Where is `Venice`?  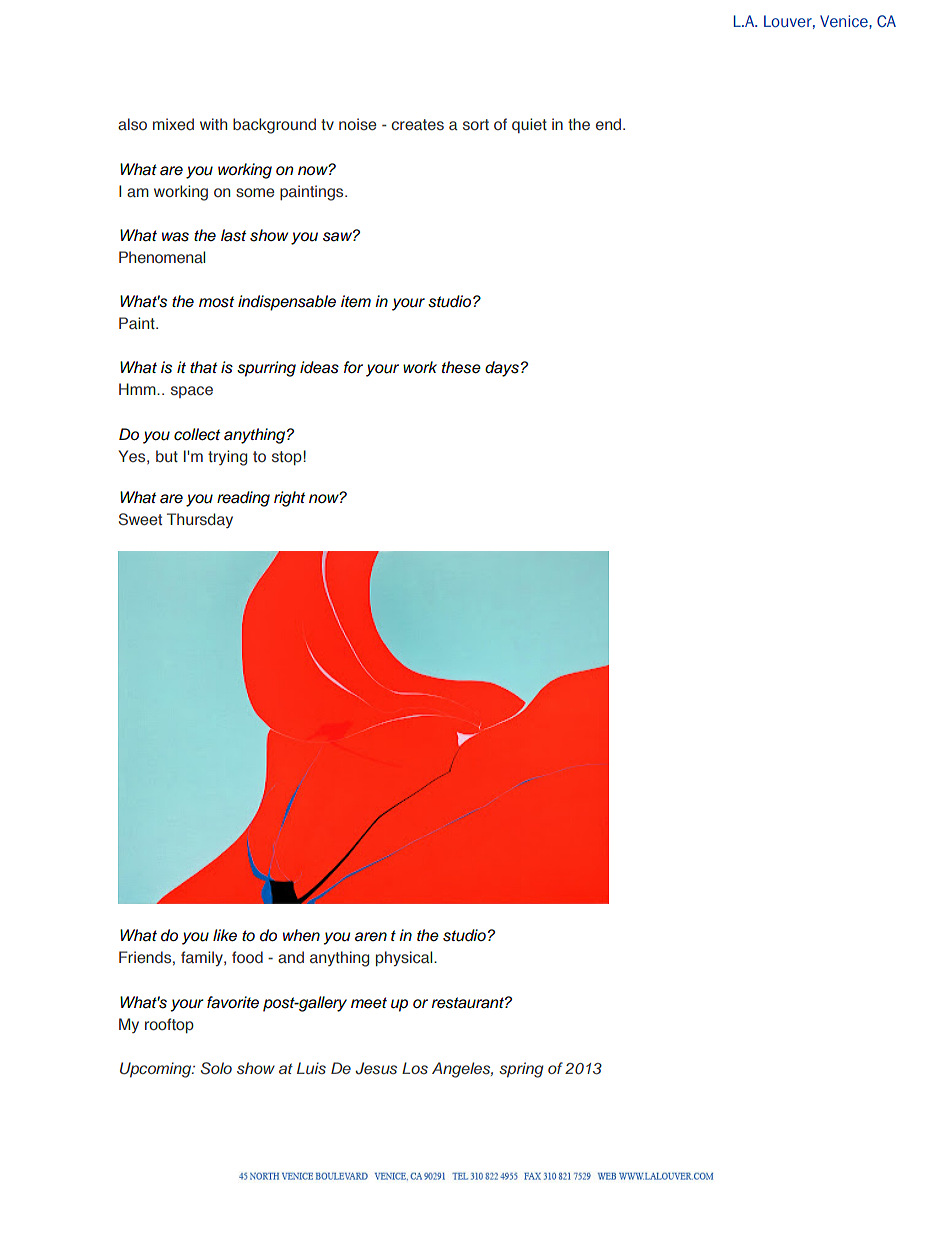 Venice is located at coordinates (845, 21).
